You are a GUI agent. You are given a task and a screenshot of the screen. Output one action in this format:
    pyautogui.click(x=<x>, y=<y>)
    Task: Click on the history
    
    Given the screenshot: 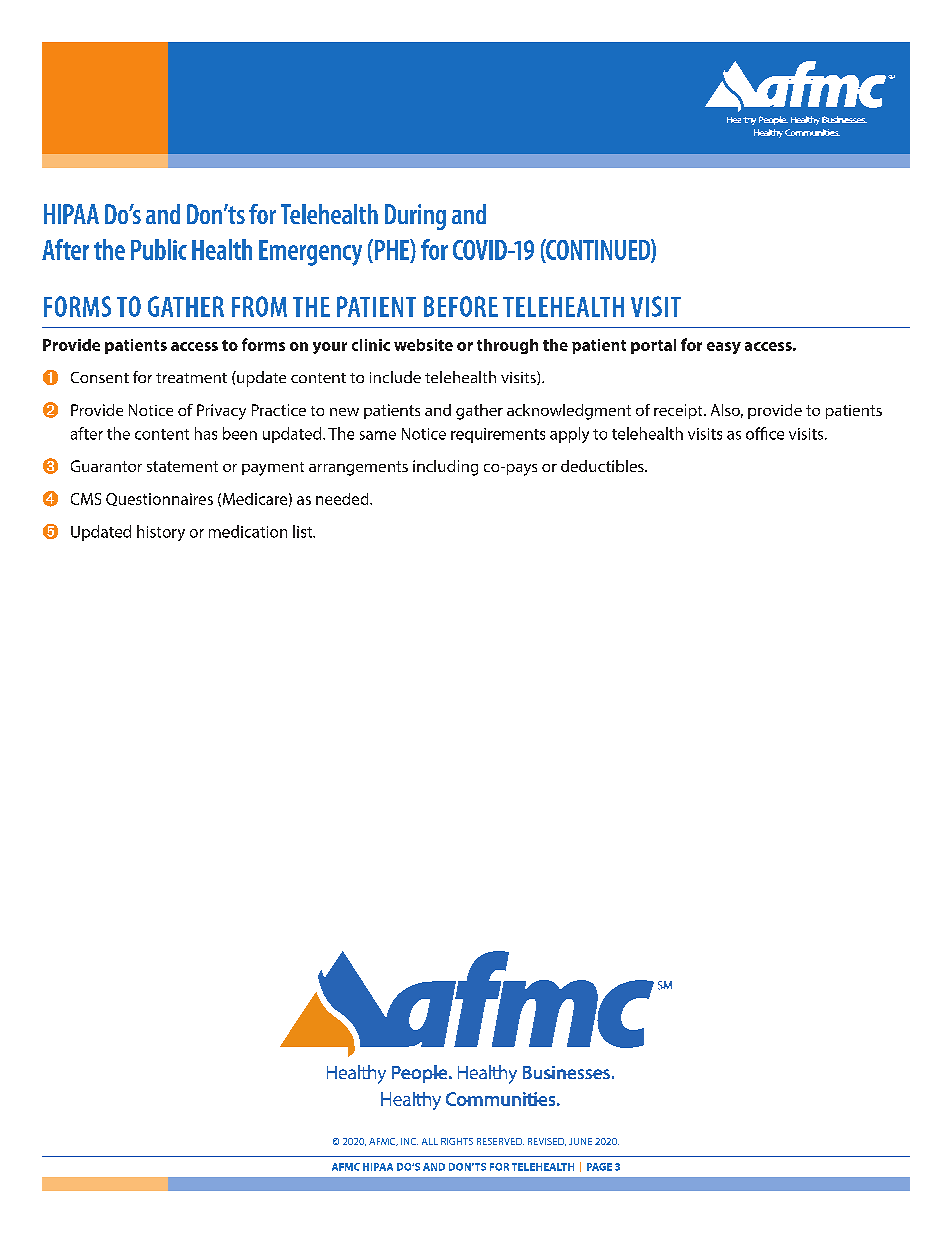 What is the action you would take?
    pyautogui.click(x=161, y=533)
